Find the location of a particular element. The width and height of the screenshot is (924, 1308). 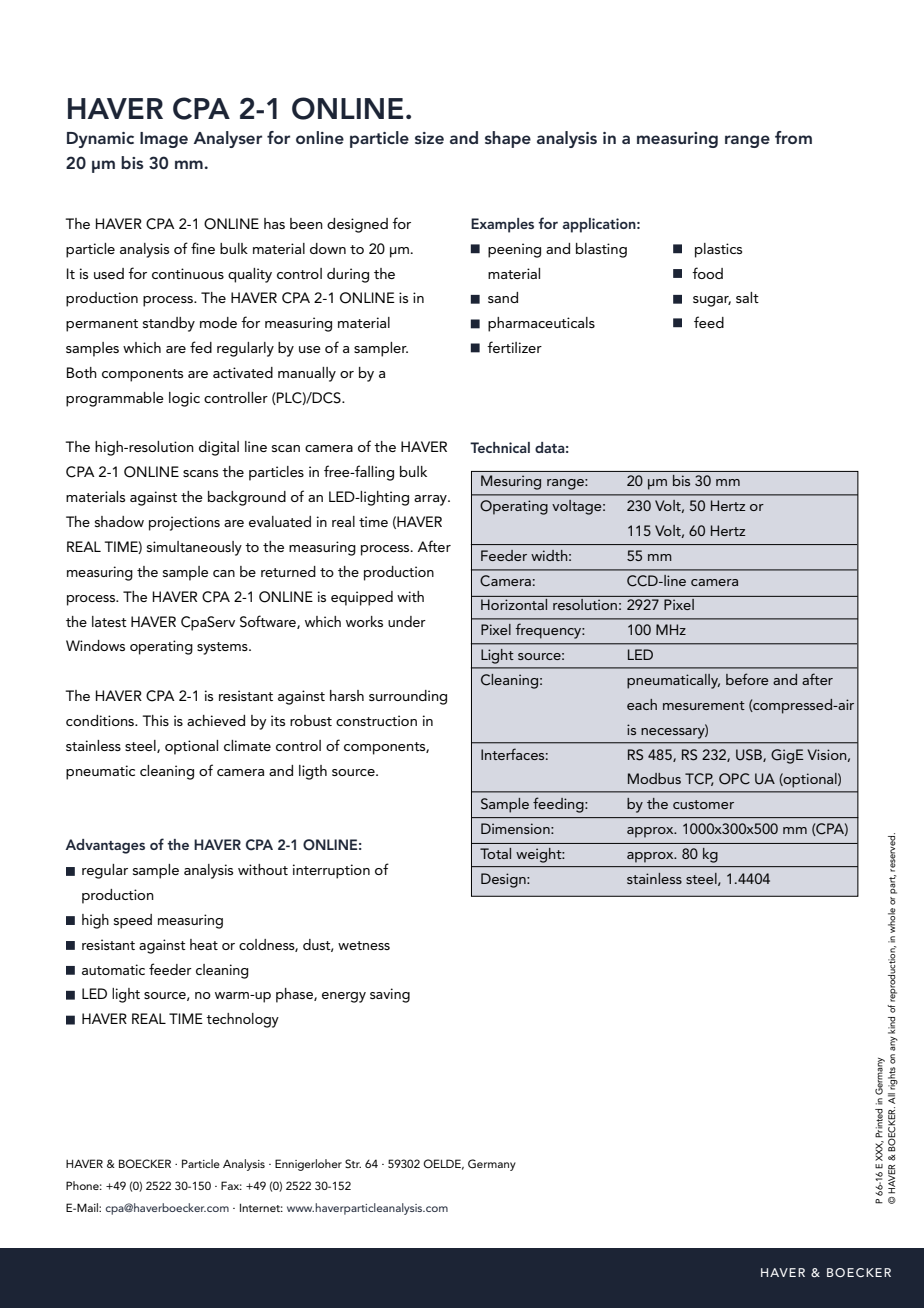

speed is located at coordinates (133, 921).
